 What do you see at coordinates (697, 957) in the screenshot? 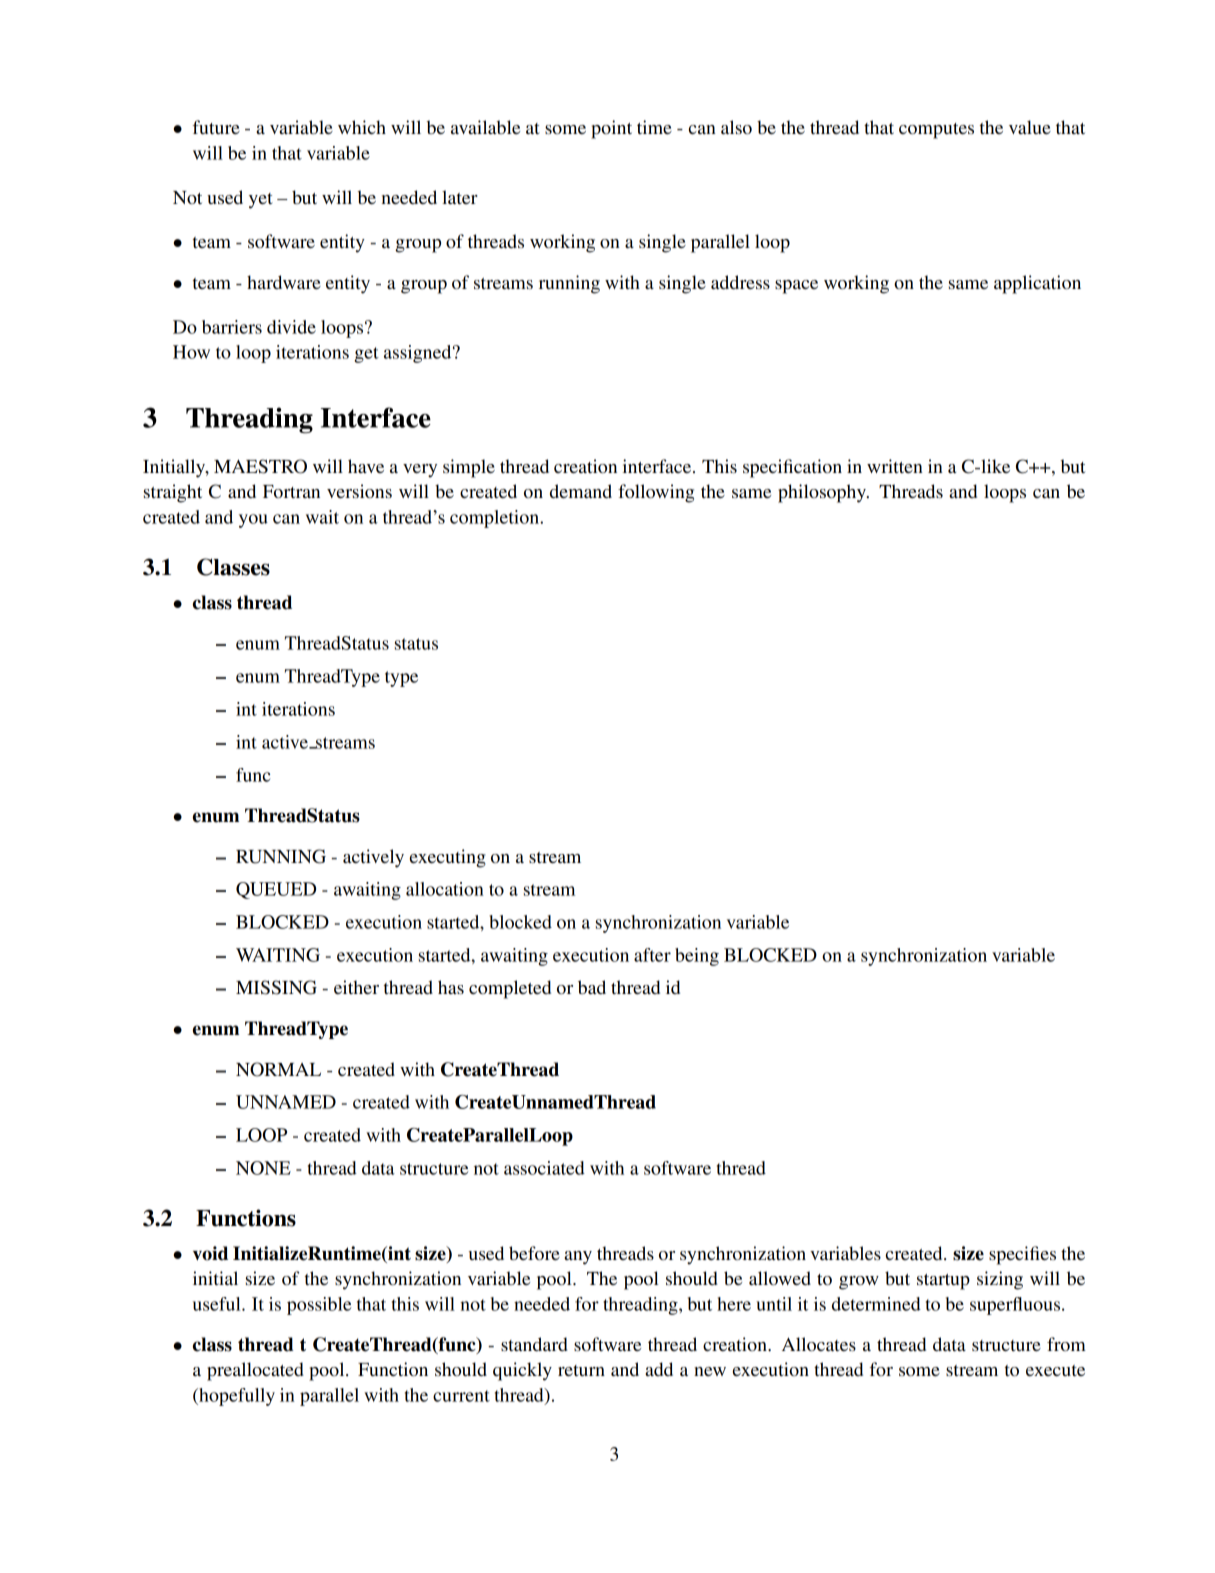
I see `being` at bounding box center [697, 957].
